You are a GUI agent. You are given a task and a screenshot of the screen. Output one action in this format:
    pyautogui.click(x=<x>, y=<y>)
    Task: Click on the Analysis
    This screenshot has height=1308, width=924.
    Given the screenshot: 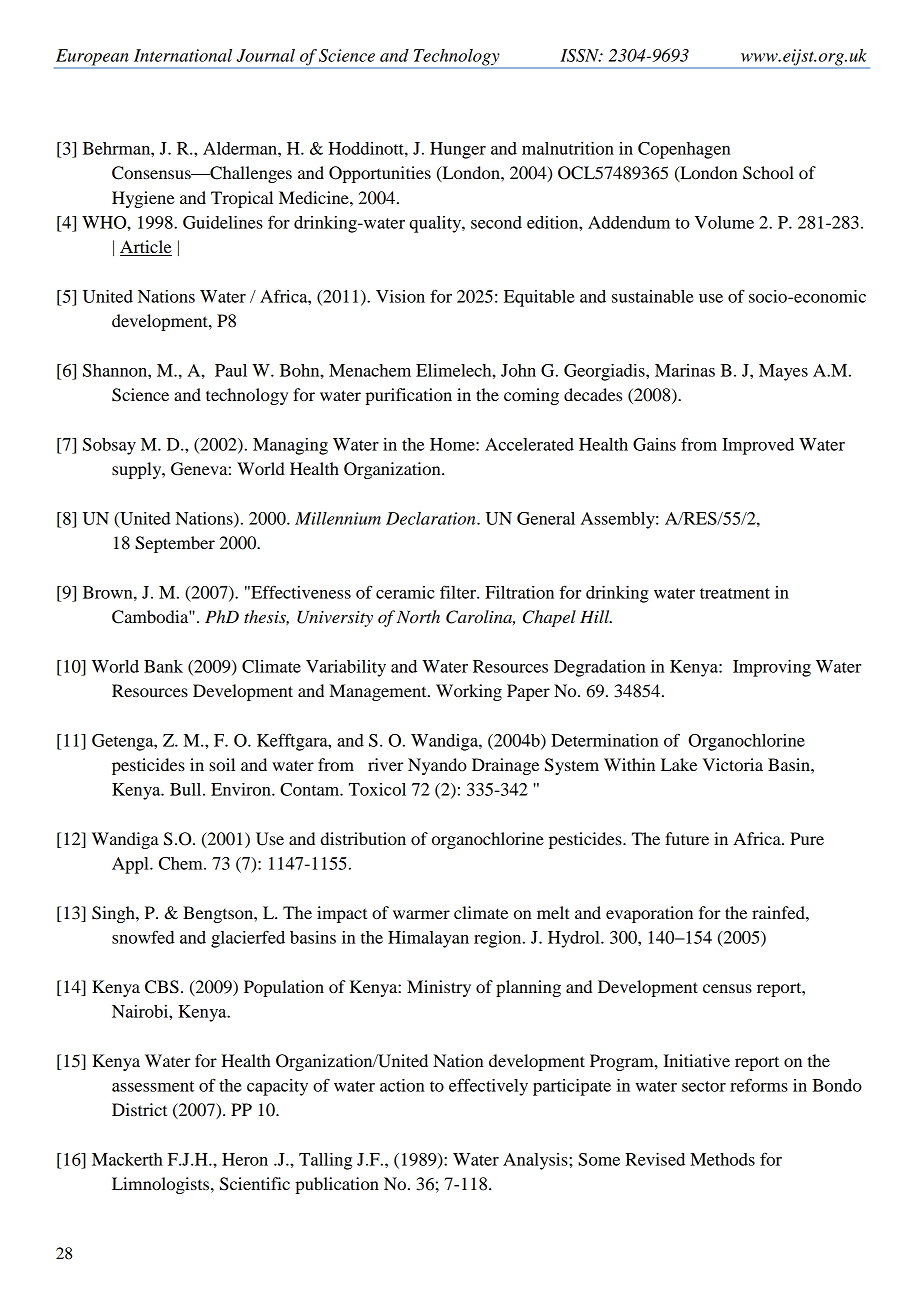 What is the action you would take?
    pyautogui.click(x=536, y=1161)
